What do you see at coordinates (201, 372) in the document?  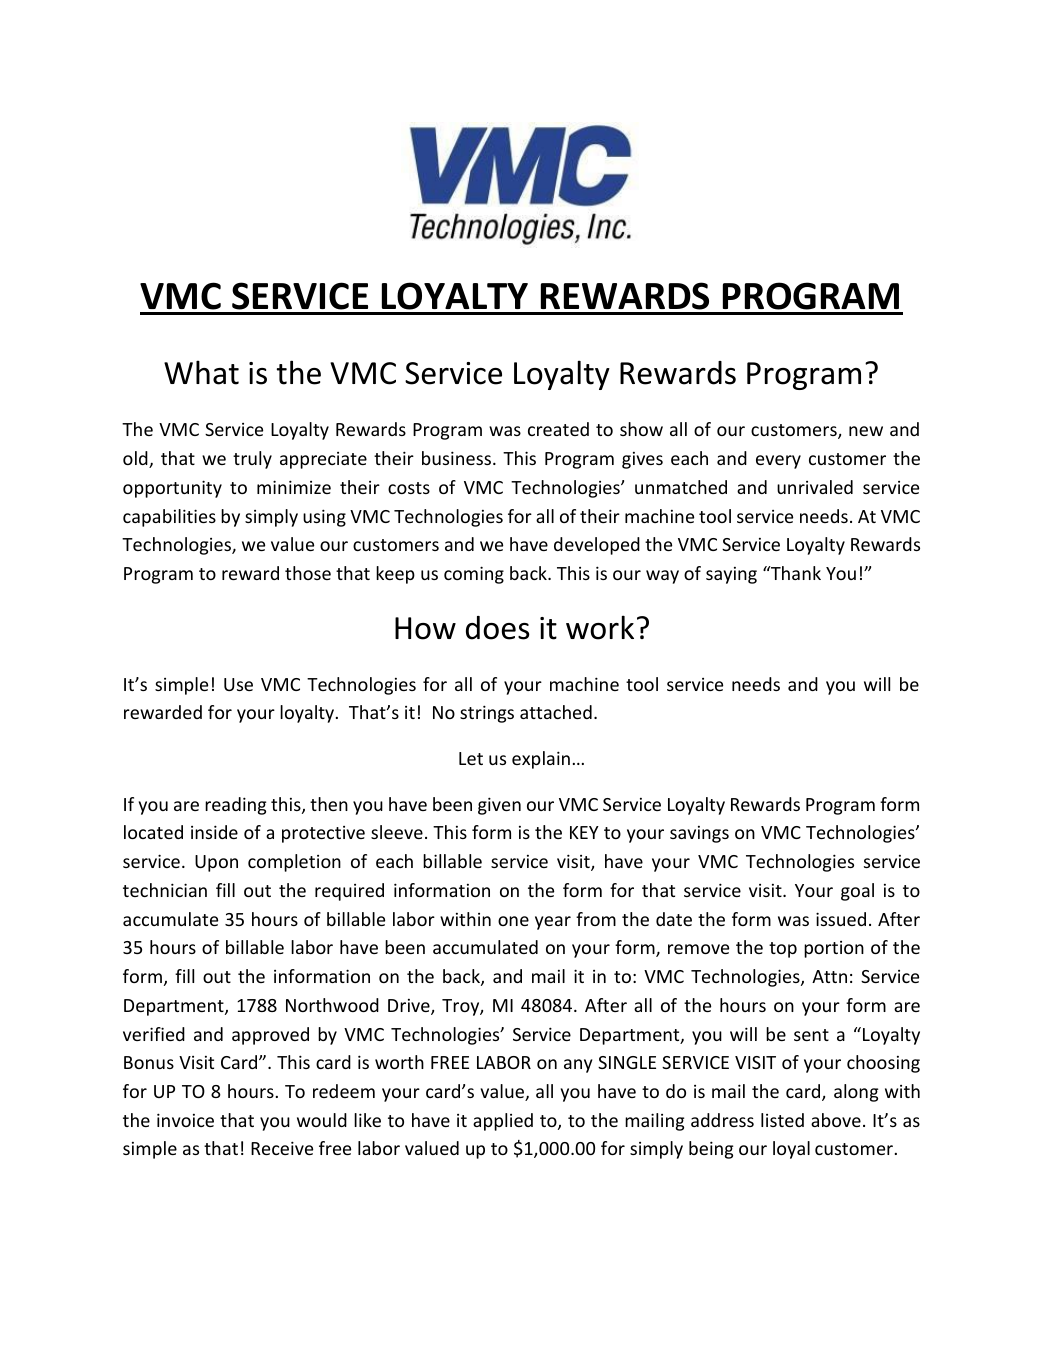 I see `What` at bounding box center [201, 372].
